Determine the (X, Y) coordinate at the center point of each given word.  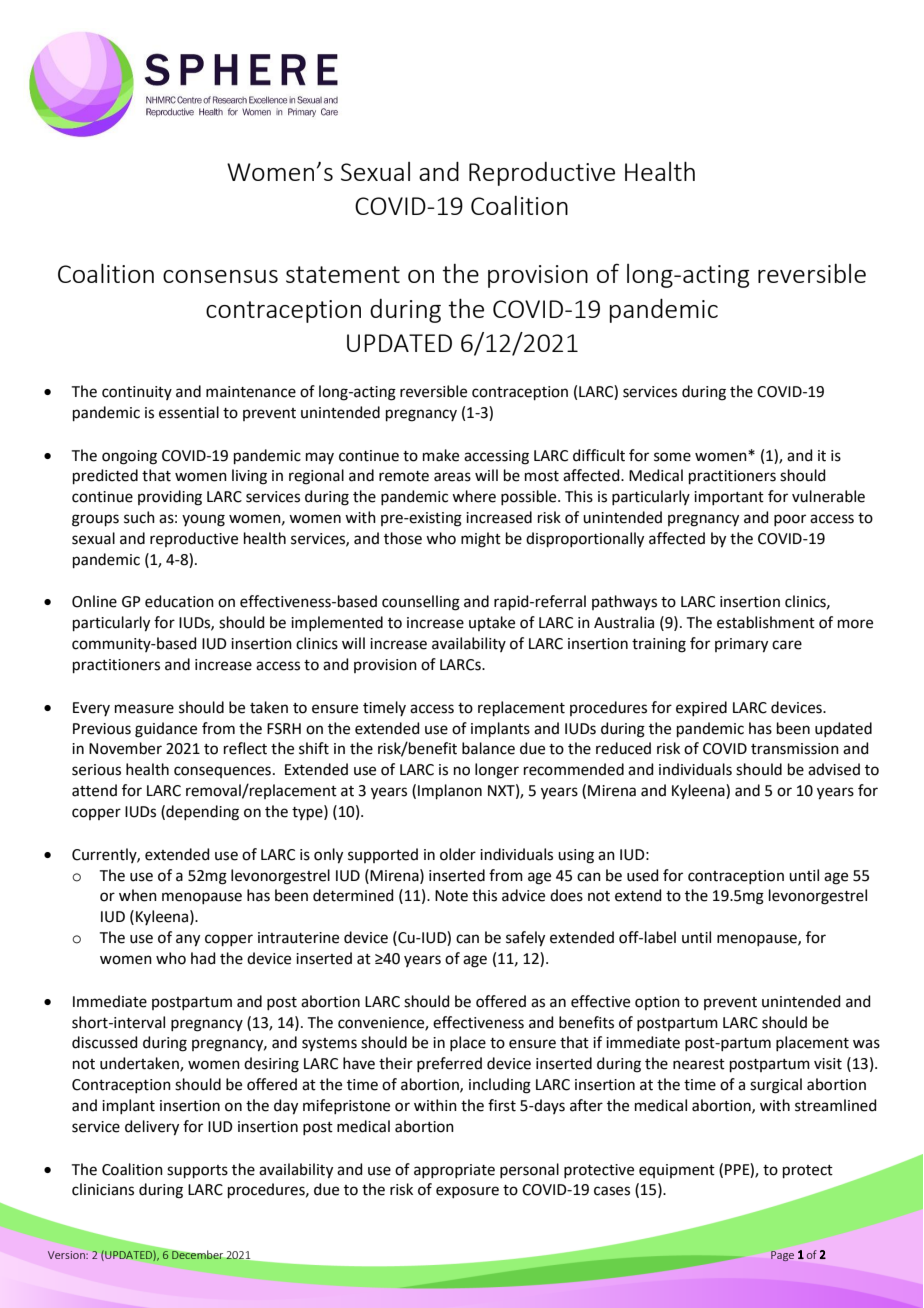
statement (343, 274)
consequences (222, 772)
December (197, 1255)
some (672, 457)
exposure (467, 1192)
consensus (220, 276)
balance (488, 748)
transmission (795, 749)
